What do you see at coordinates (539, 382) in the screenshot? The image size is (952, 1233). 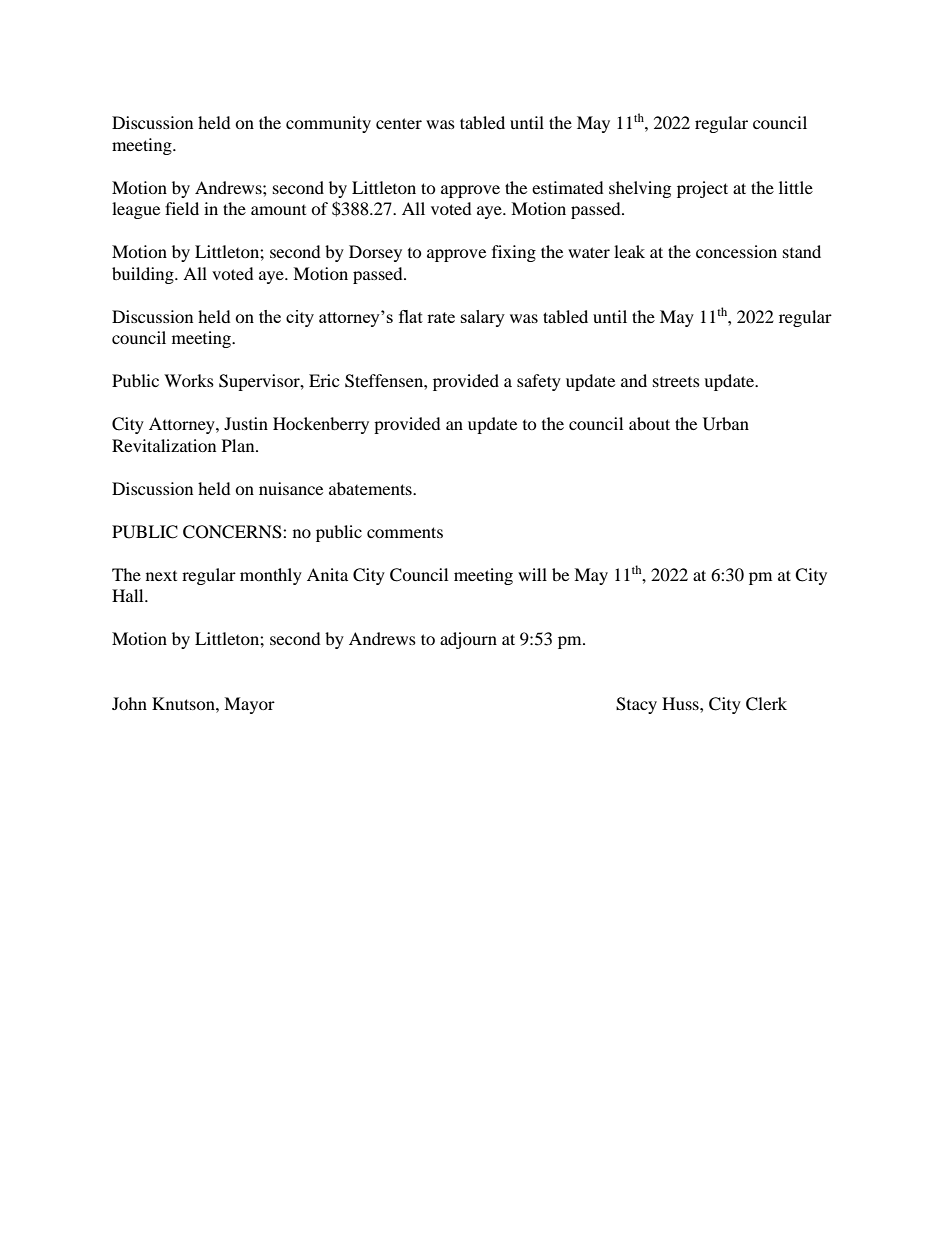 I see `safety` at bounding box center [539, 382].
